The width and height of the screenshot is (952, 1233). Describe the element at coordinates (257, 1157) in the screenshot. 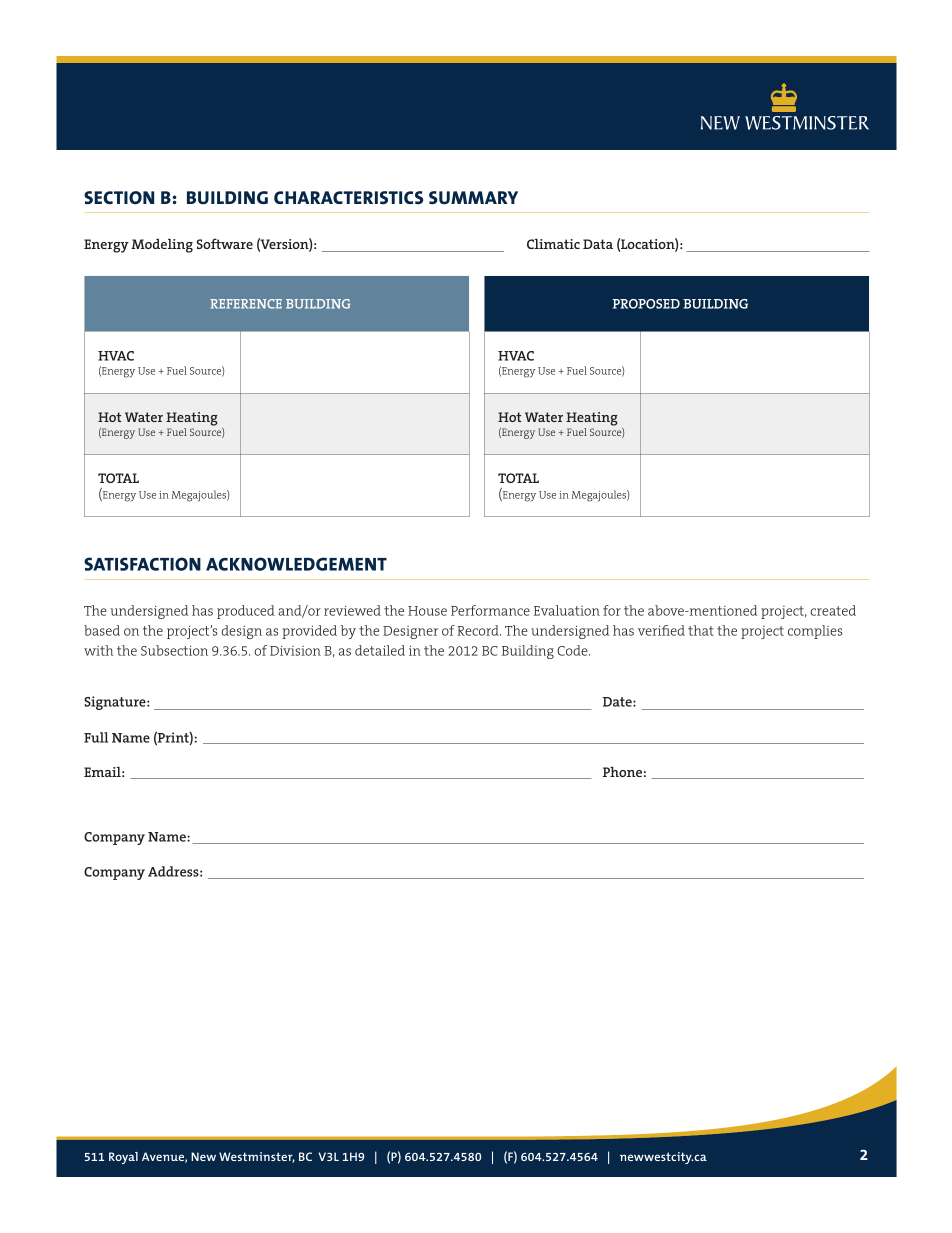

I see `Westminster` at that location.
